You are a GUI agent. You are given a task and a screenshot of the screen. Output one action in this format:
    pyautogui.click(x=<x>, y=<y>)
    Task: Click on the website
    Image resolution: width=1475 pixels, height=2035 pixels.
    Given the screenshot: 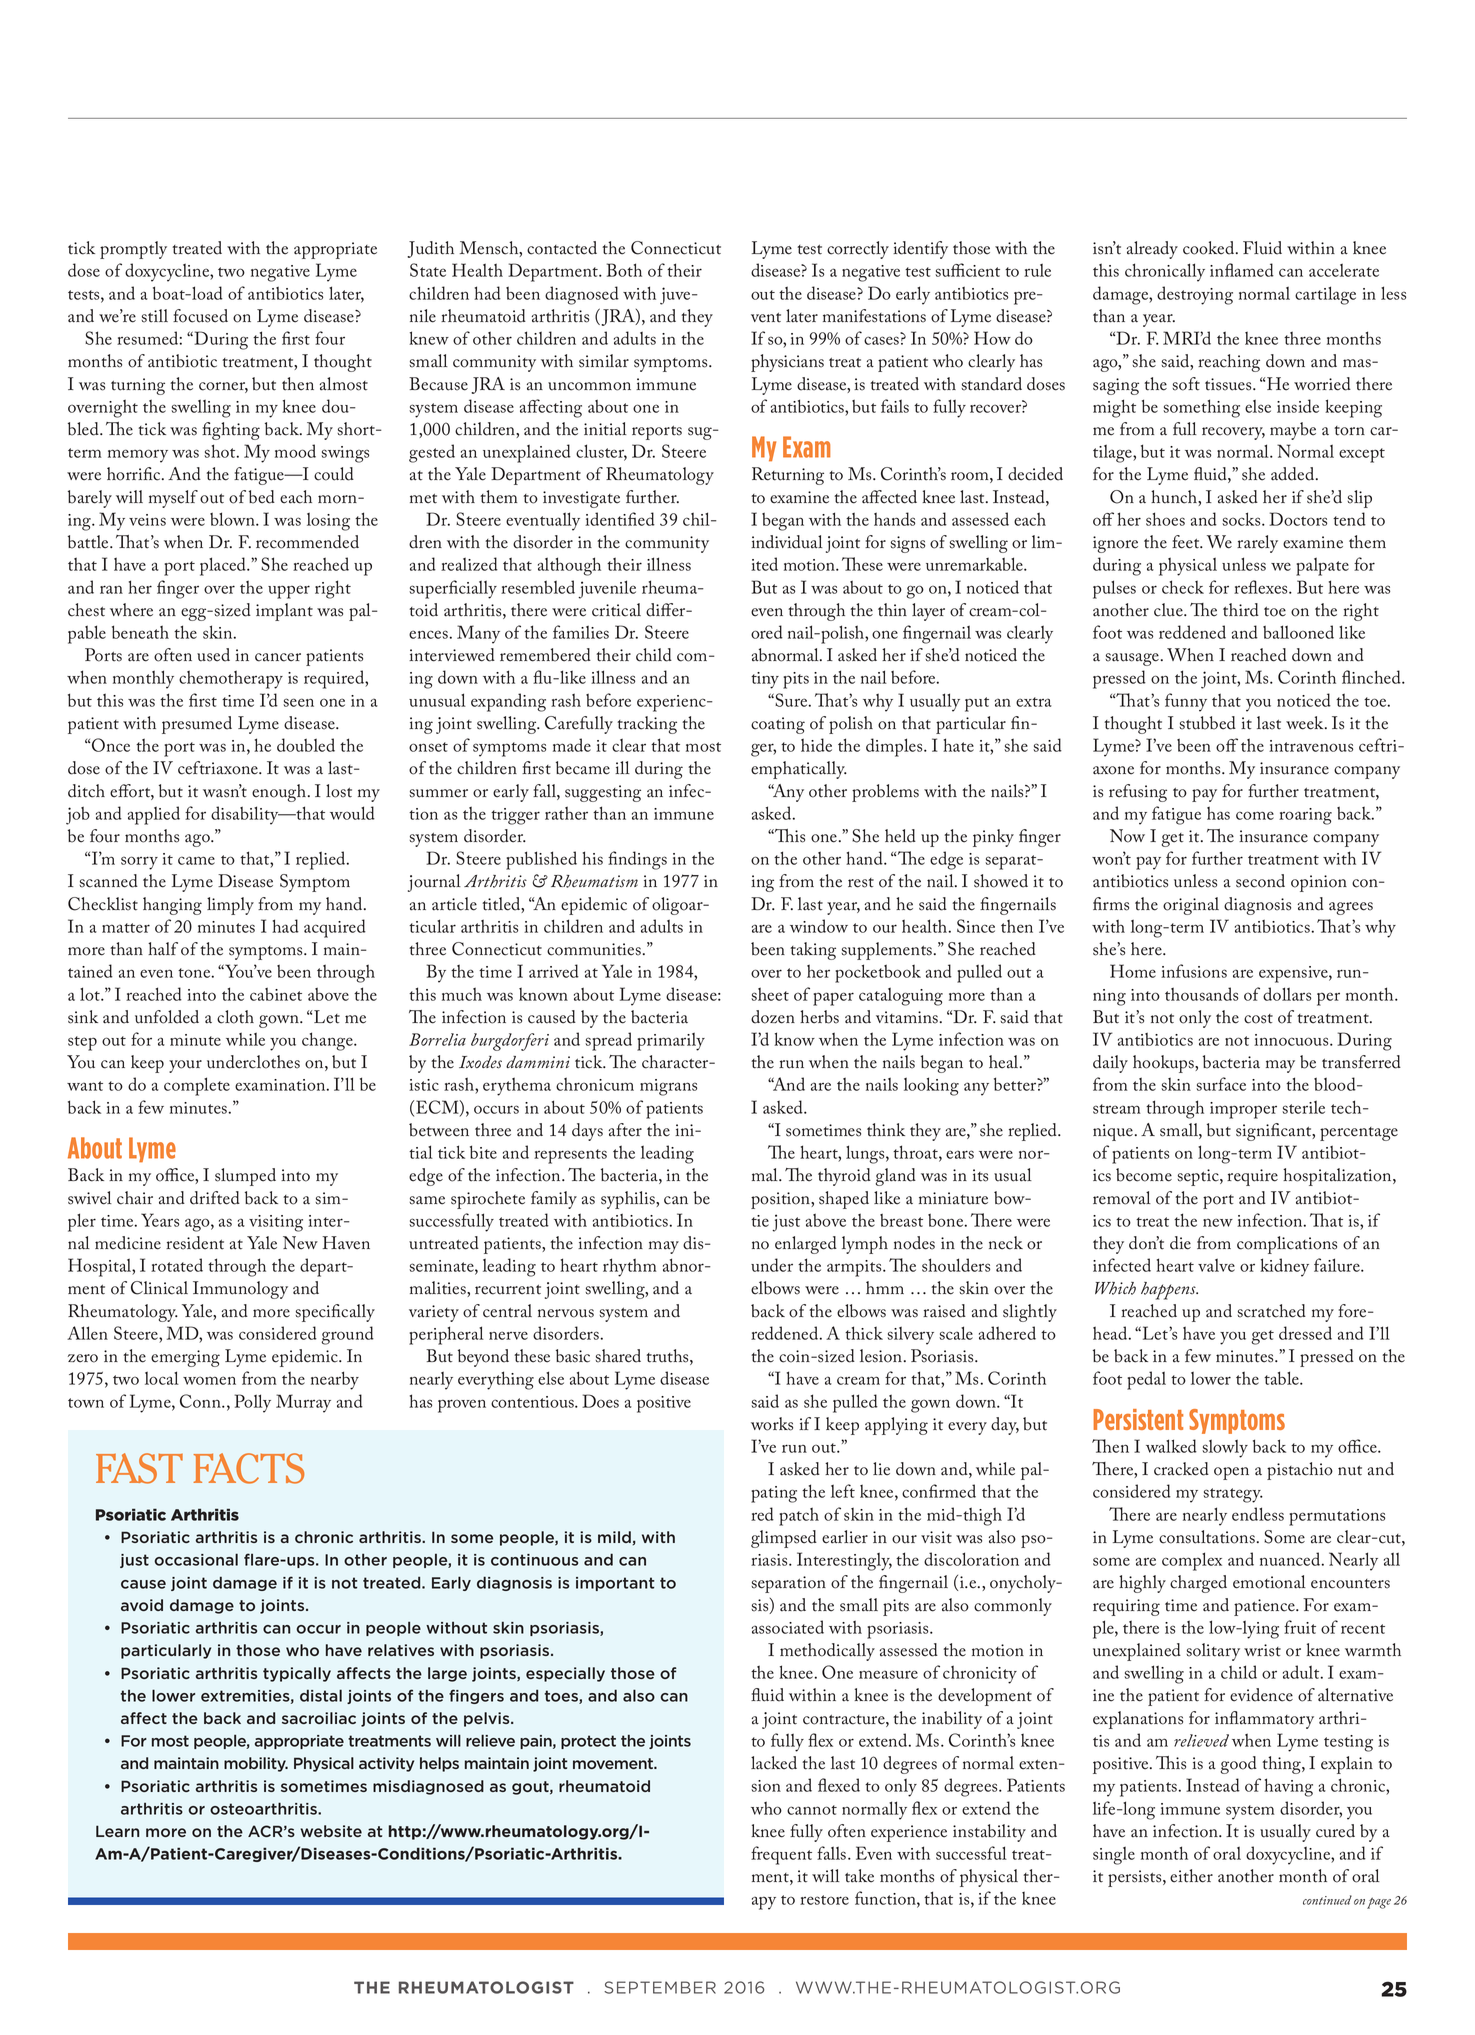 What is the action you would take?
    pyautogui.click(x=331, y=1831)
